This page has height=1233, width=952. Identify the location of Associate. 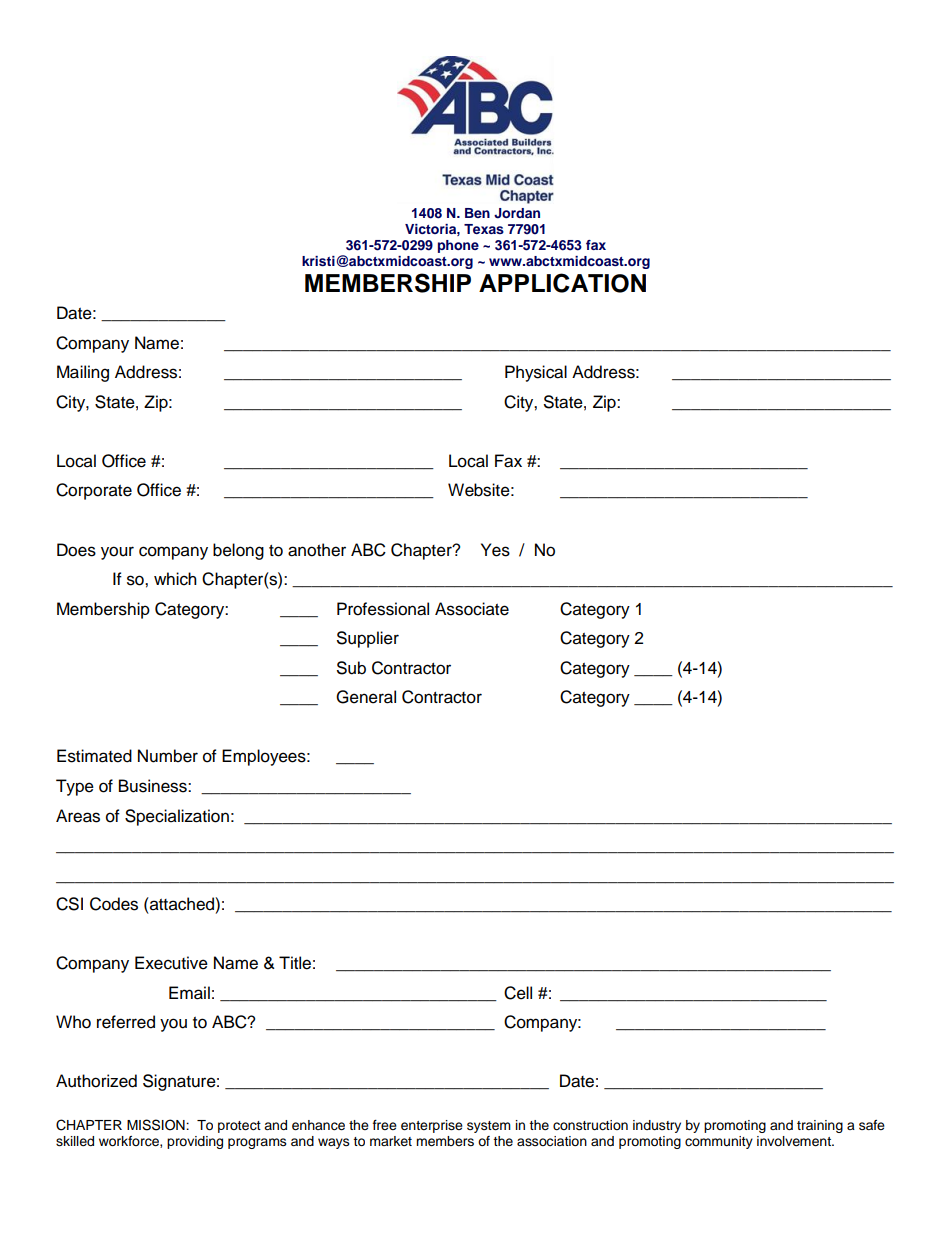
(472, 609).
